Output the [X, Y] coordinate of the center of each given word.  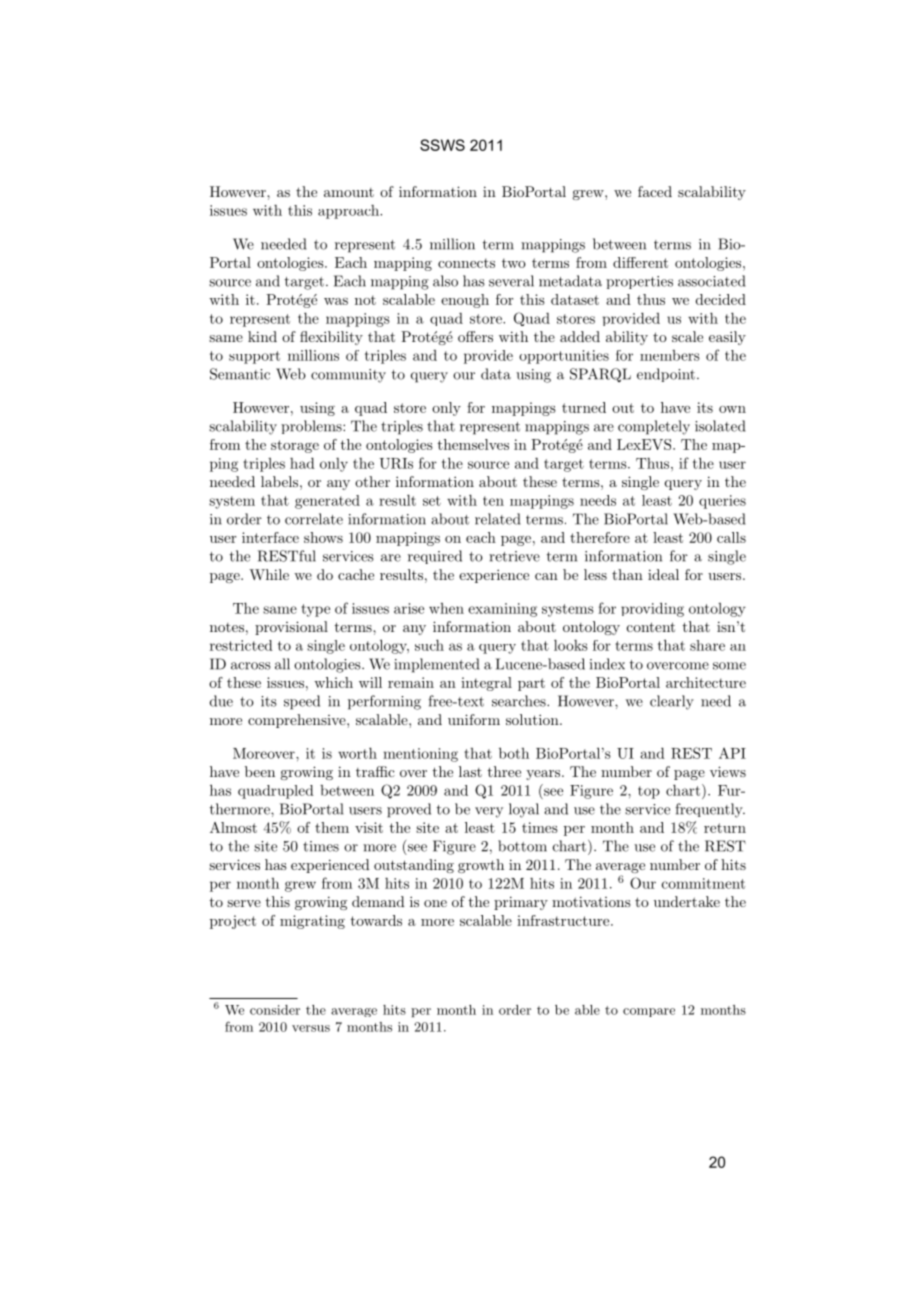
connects [466, 263]
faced [655, 191]
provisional [291, 628]
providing [652, 609]
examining [502, 610]
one [435, 903]
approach [349, 212]
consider [275, 1010]
